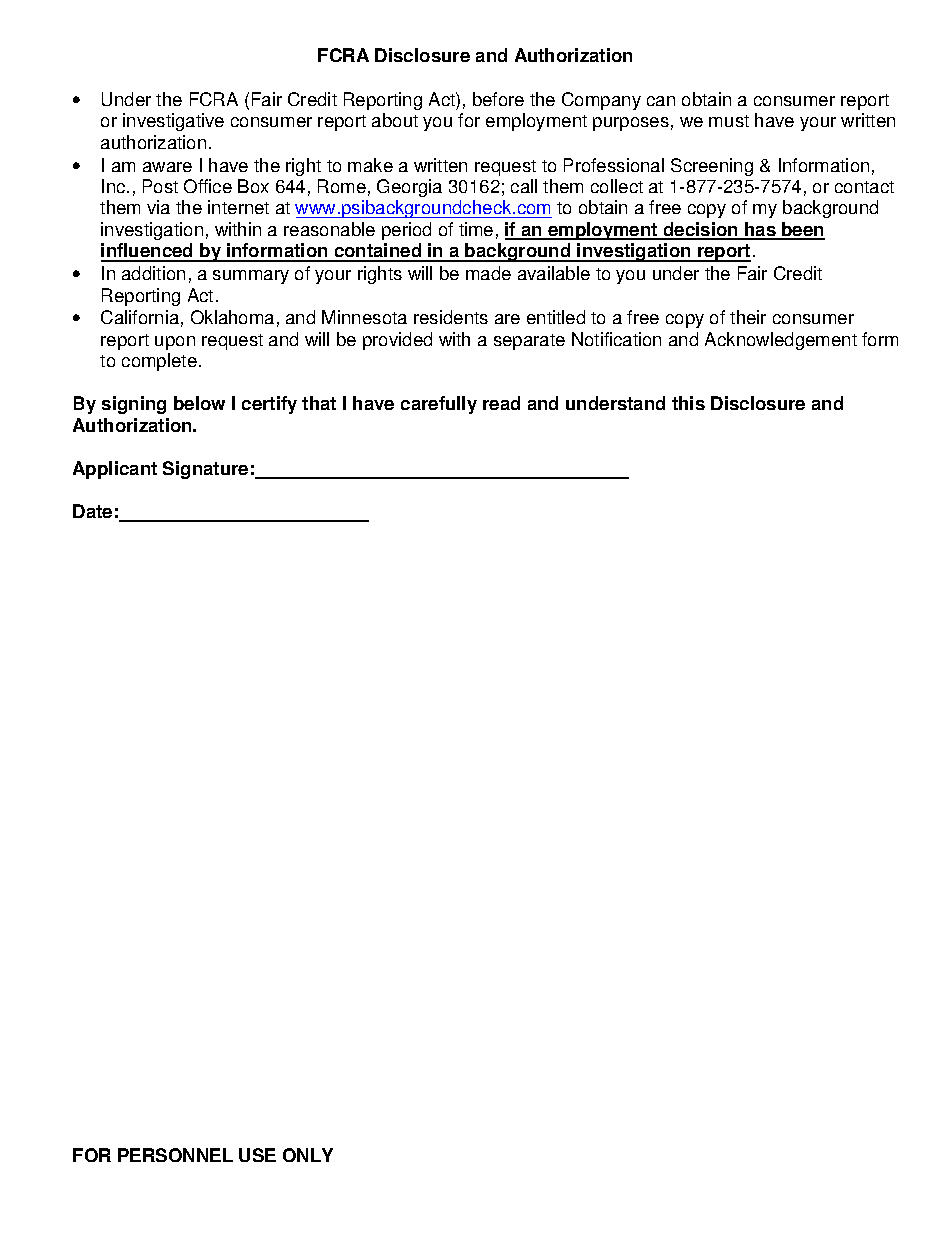 Image resolution: width=952 pixels, height=1233 pixels. What do you see at coordinates (688, 403) in the screenshot?
I see `this` at bounding box center [688, 403].
